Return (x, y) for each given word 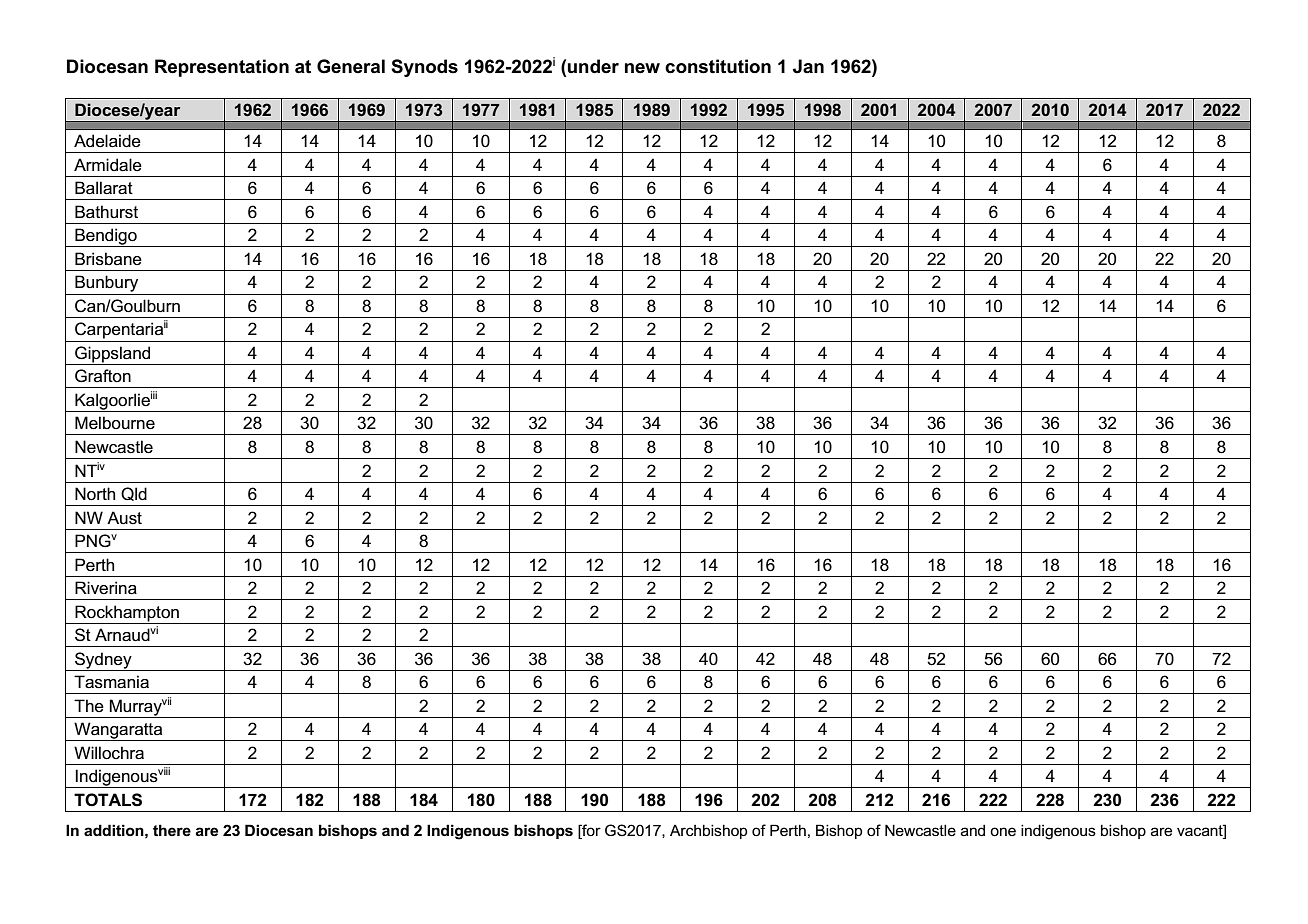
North (95, 493)
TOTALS (108, 800)
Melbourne (115, 423)
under (593, 66)
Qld (134, 494)
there (172, 830)
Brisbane (108, 259)
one (1003, 831)
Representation (222, 68)
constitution (718, 66)
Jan (808, 66)
